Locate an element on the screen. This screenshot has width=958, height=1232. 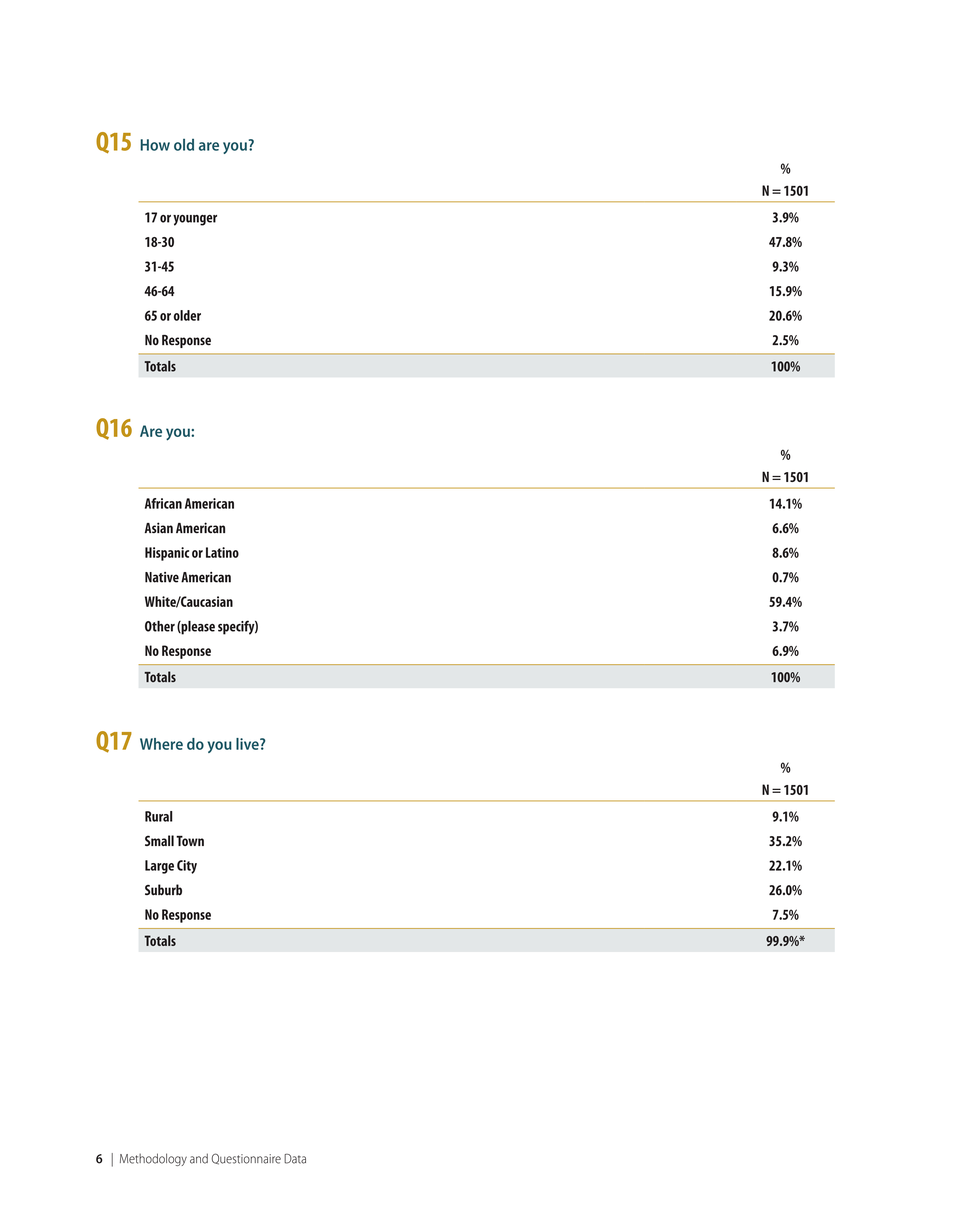
Town is located at coordinates (190, 841).
